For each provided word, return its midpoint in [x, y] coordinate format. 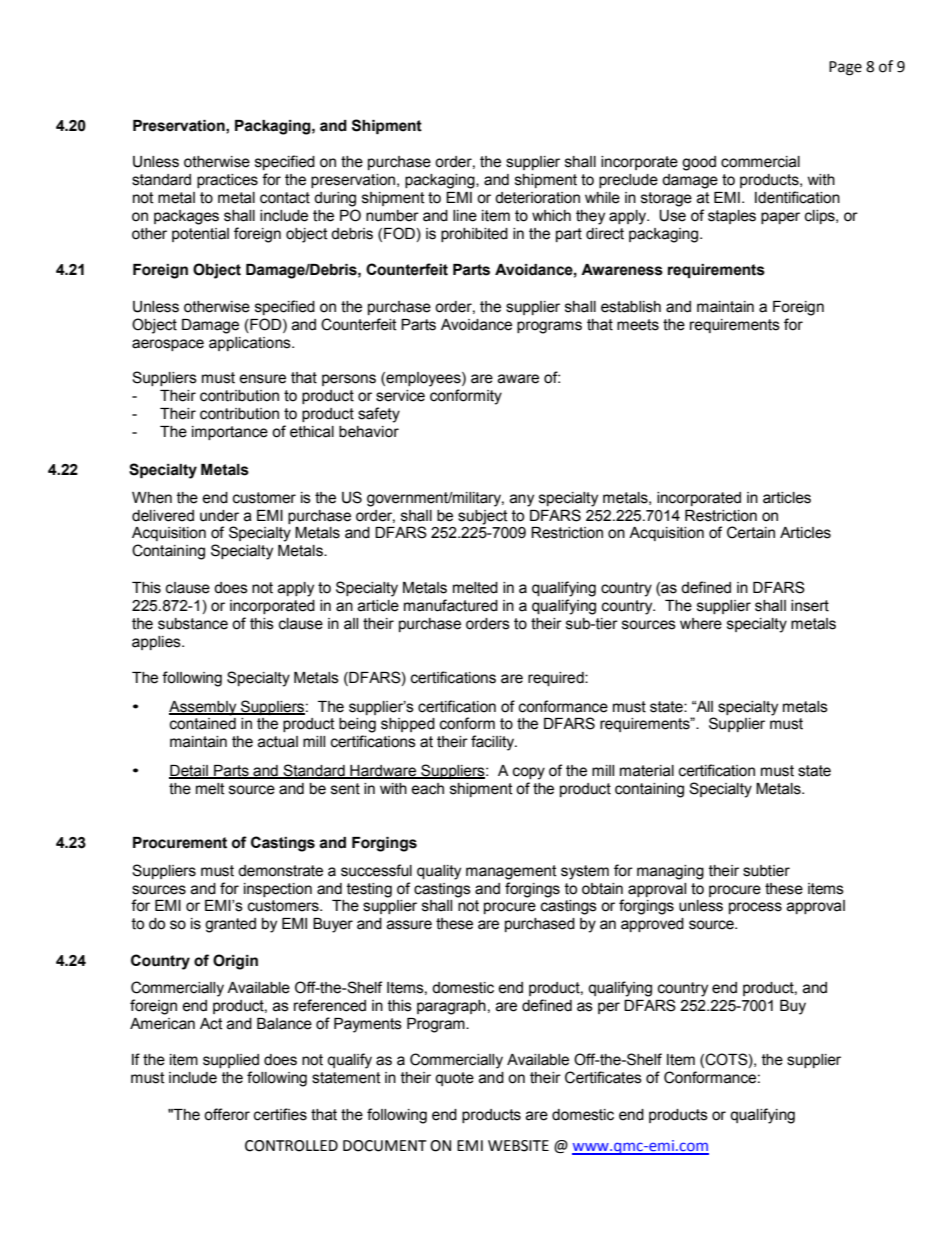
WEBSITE [518, 1146]
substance [193, 624]
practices [227, 181]
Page [845, 68]
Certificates [603, 1077]
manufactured [451, 605]
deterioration [537, 198]
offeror [227, 1114]
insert [810, 606]
